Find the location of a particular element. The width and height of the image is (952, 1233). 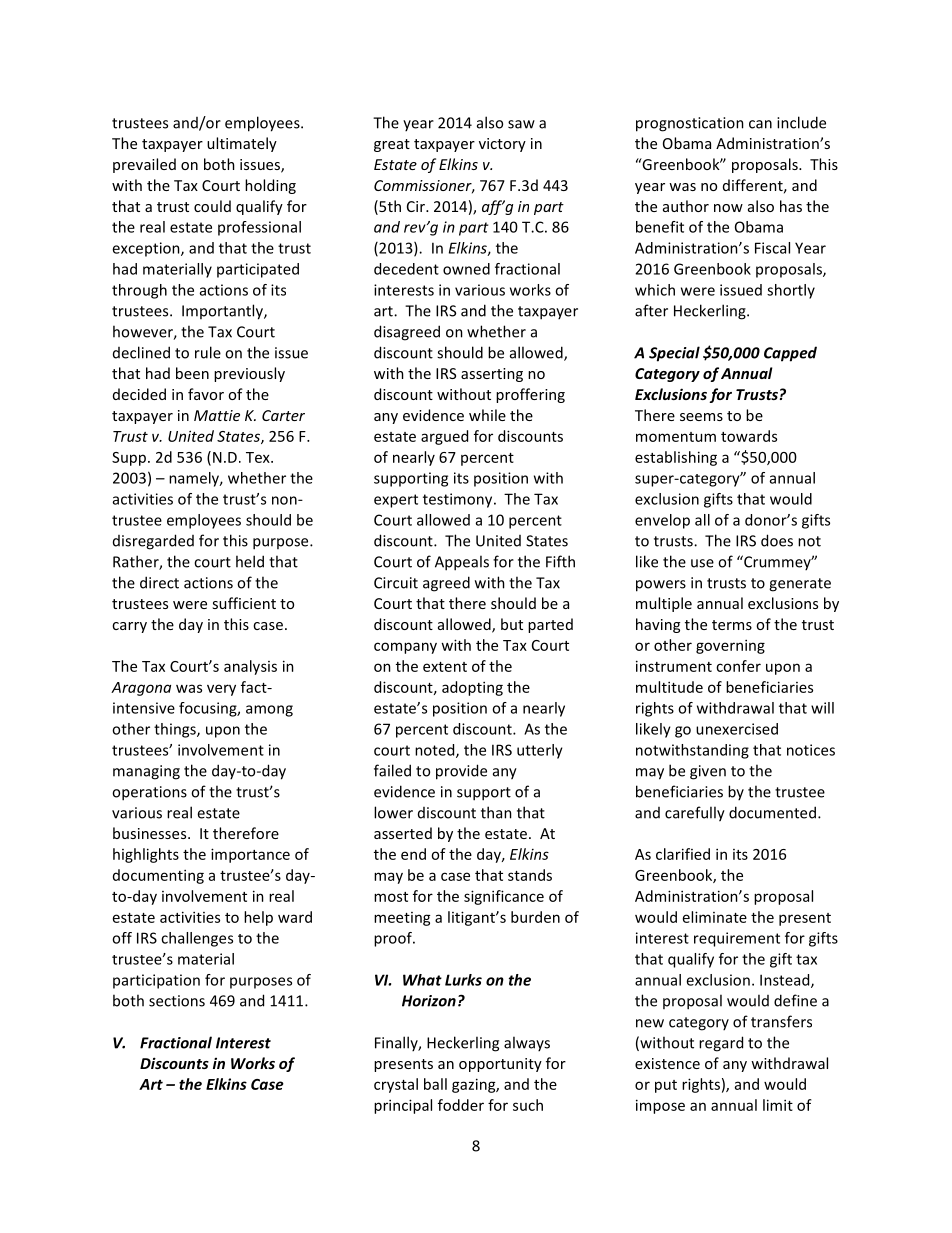

ultimately is located at coordinates (242, 144).
